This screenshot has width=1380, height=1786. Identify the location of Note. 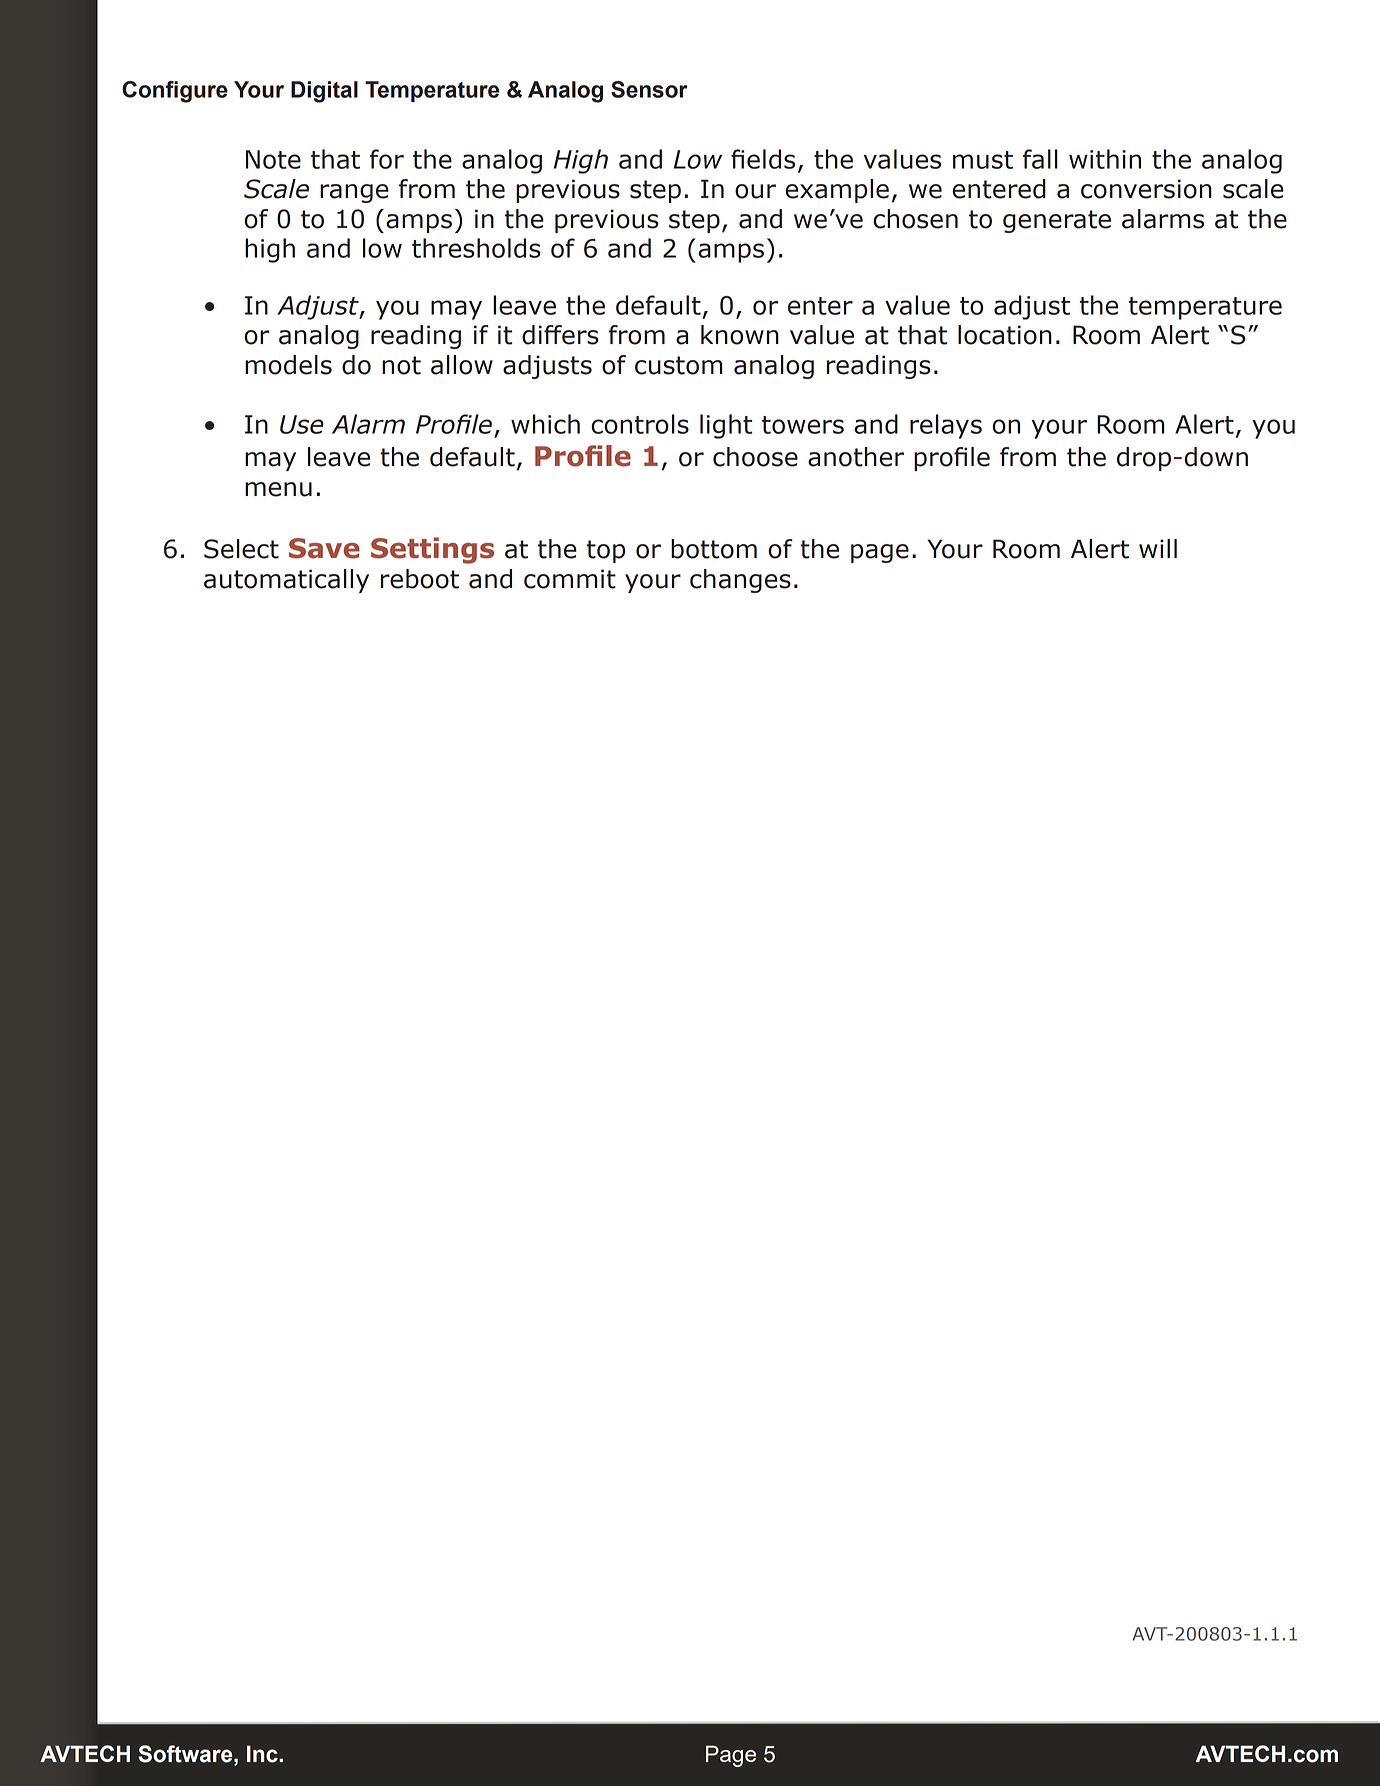
(273, 159).
